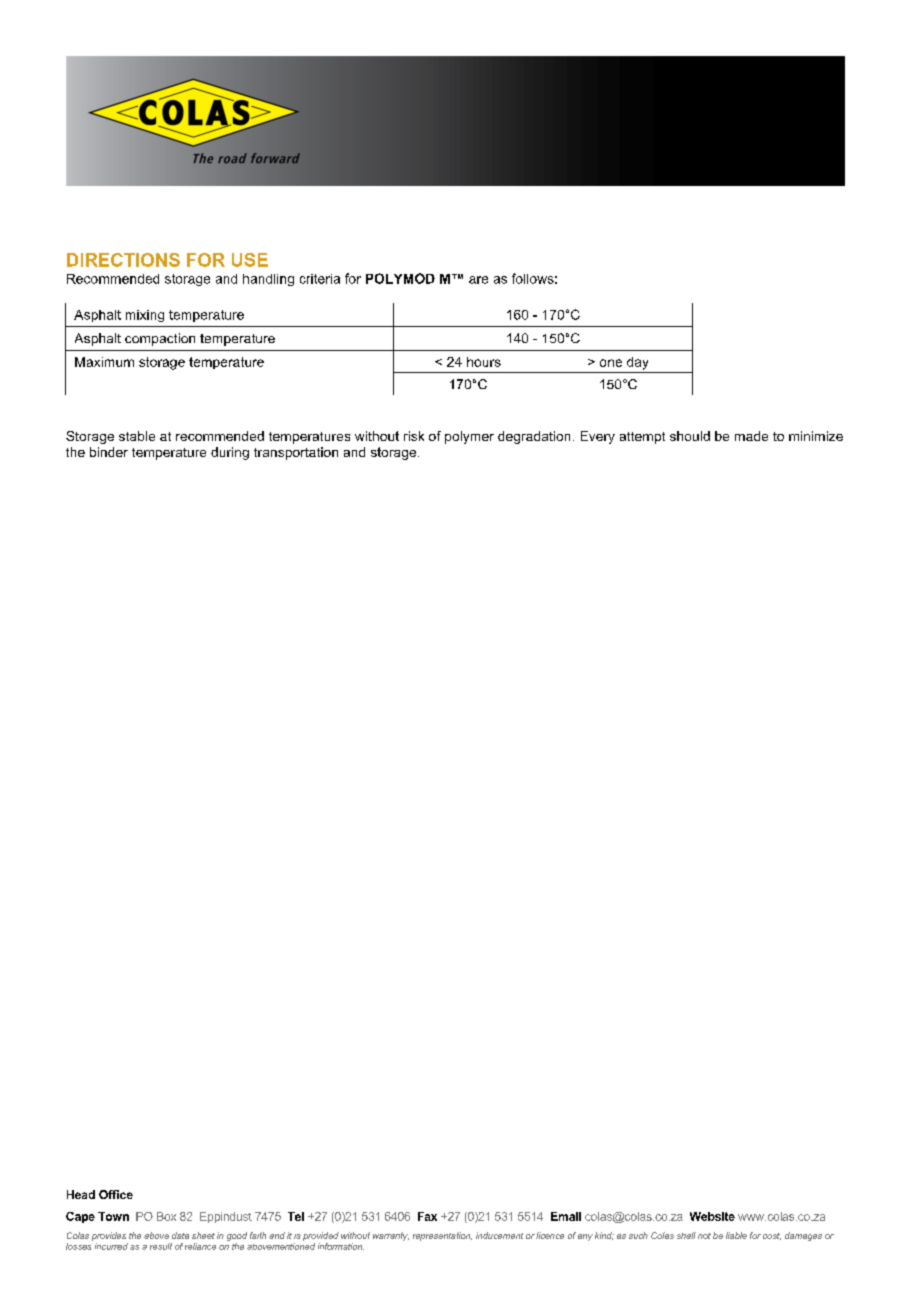 The height and width of the screenshot is (1308, 924). Describe the element at coordinates (637, 363) in the screenshot. I see `day` at that location.
